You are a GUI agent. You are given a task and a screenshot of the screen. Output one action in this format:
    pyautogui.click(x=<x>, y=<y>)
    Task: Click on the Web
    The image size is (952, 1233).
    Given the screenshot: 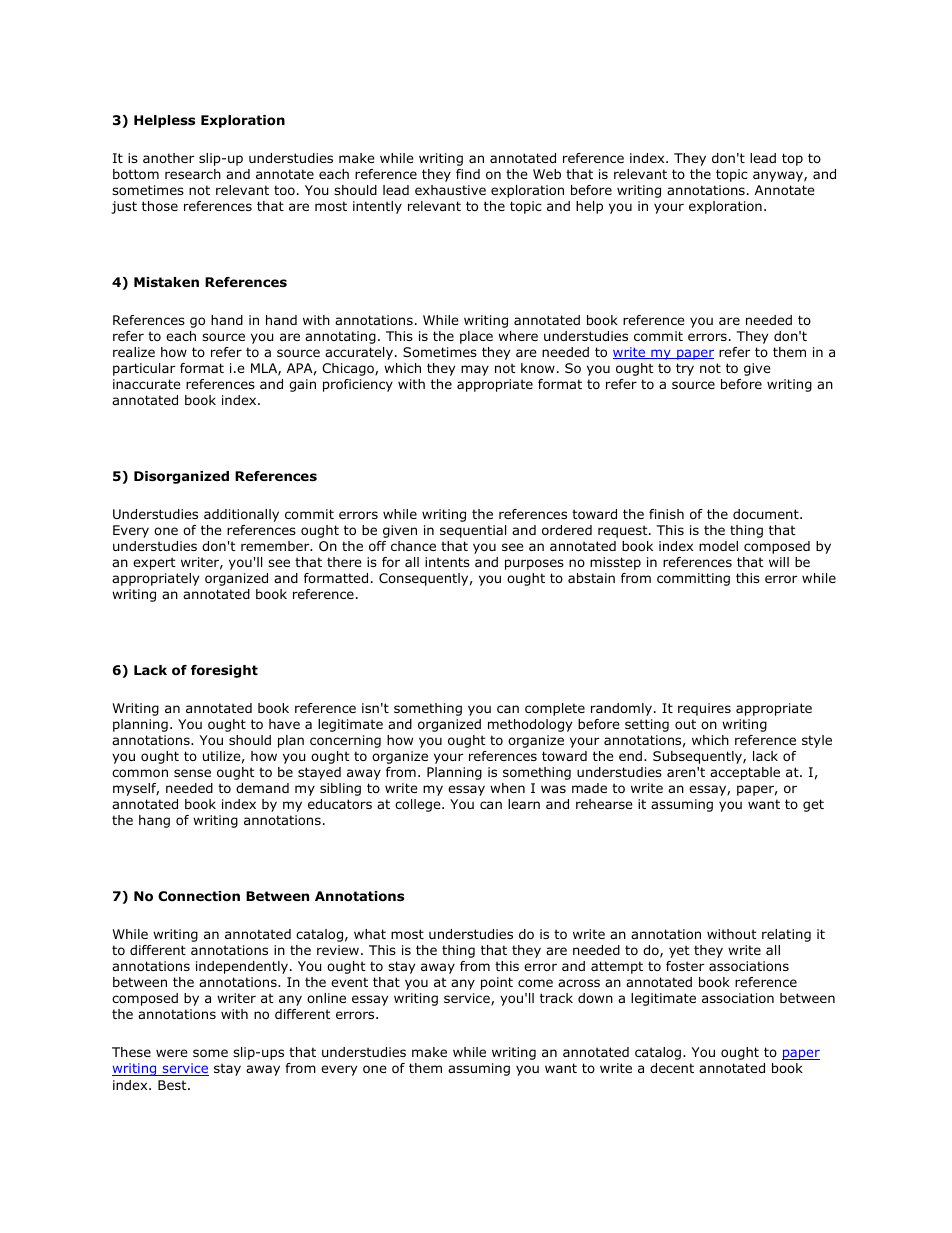 What is the action you would take?
    pyautogui.click(x=547, y=174)
